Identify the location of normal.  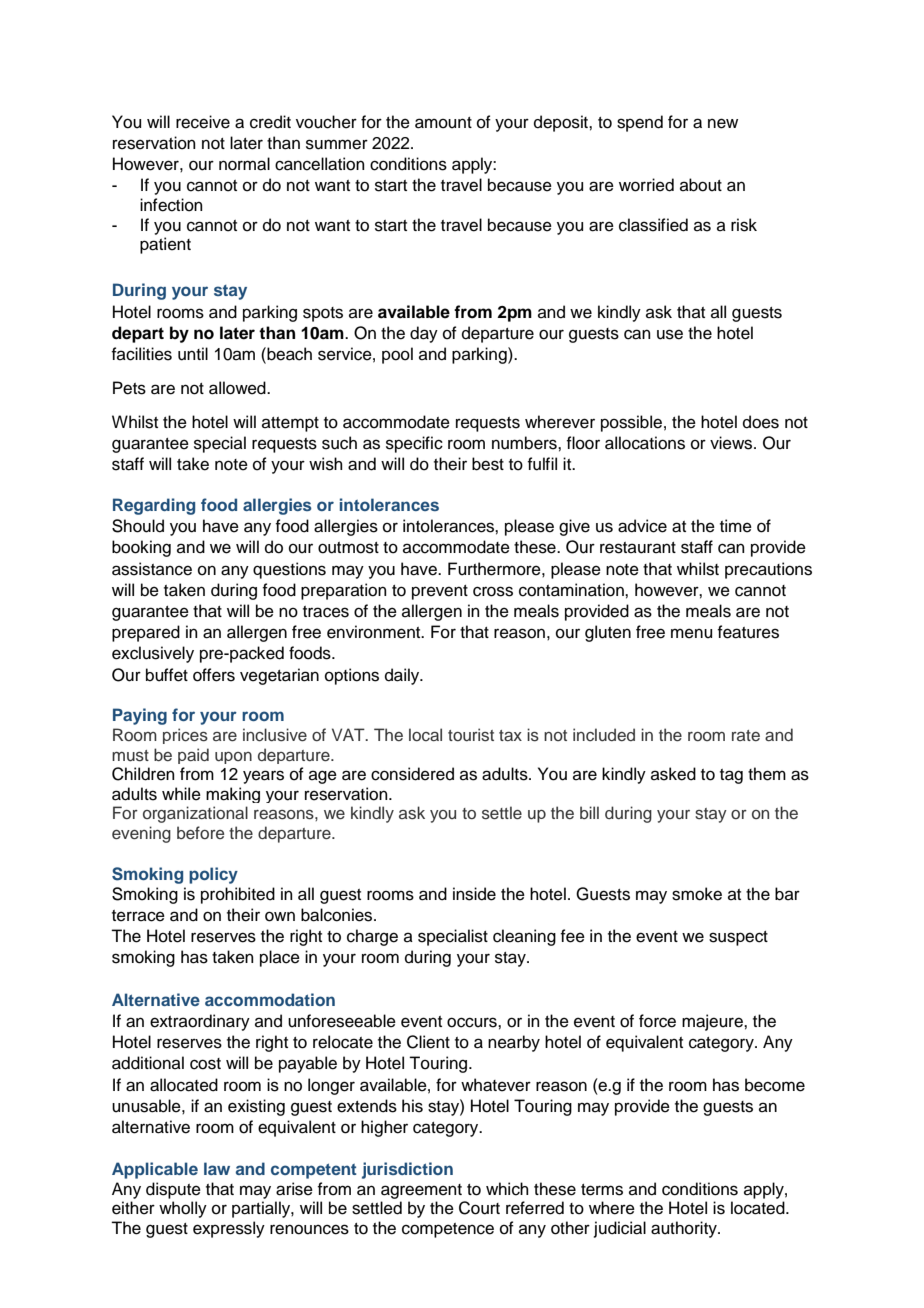
(244, 164).
